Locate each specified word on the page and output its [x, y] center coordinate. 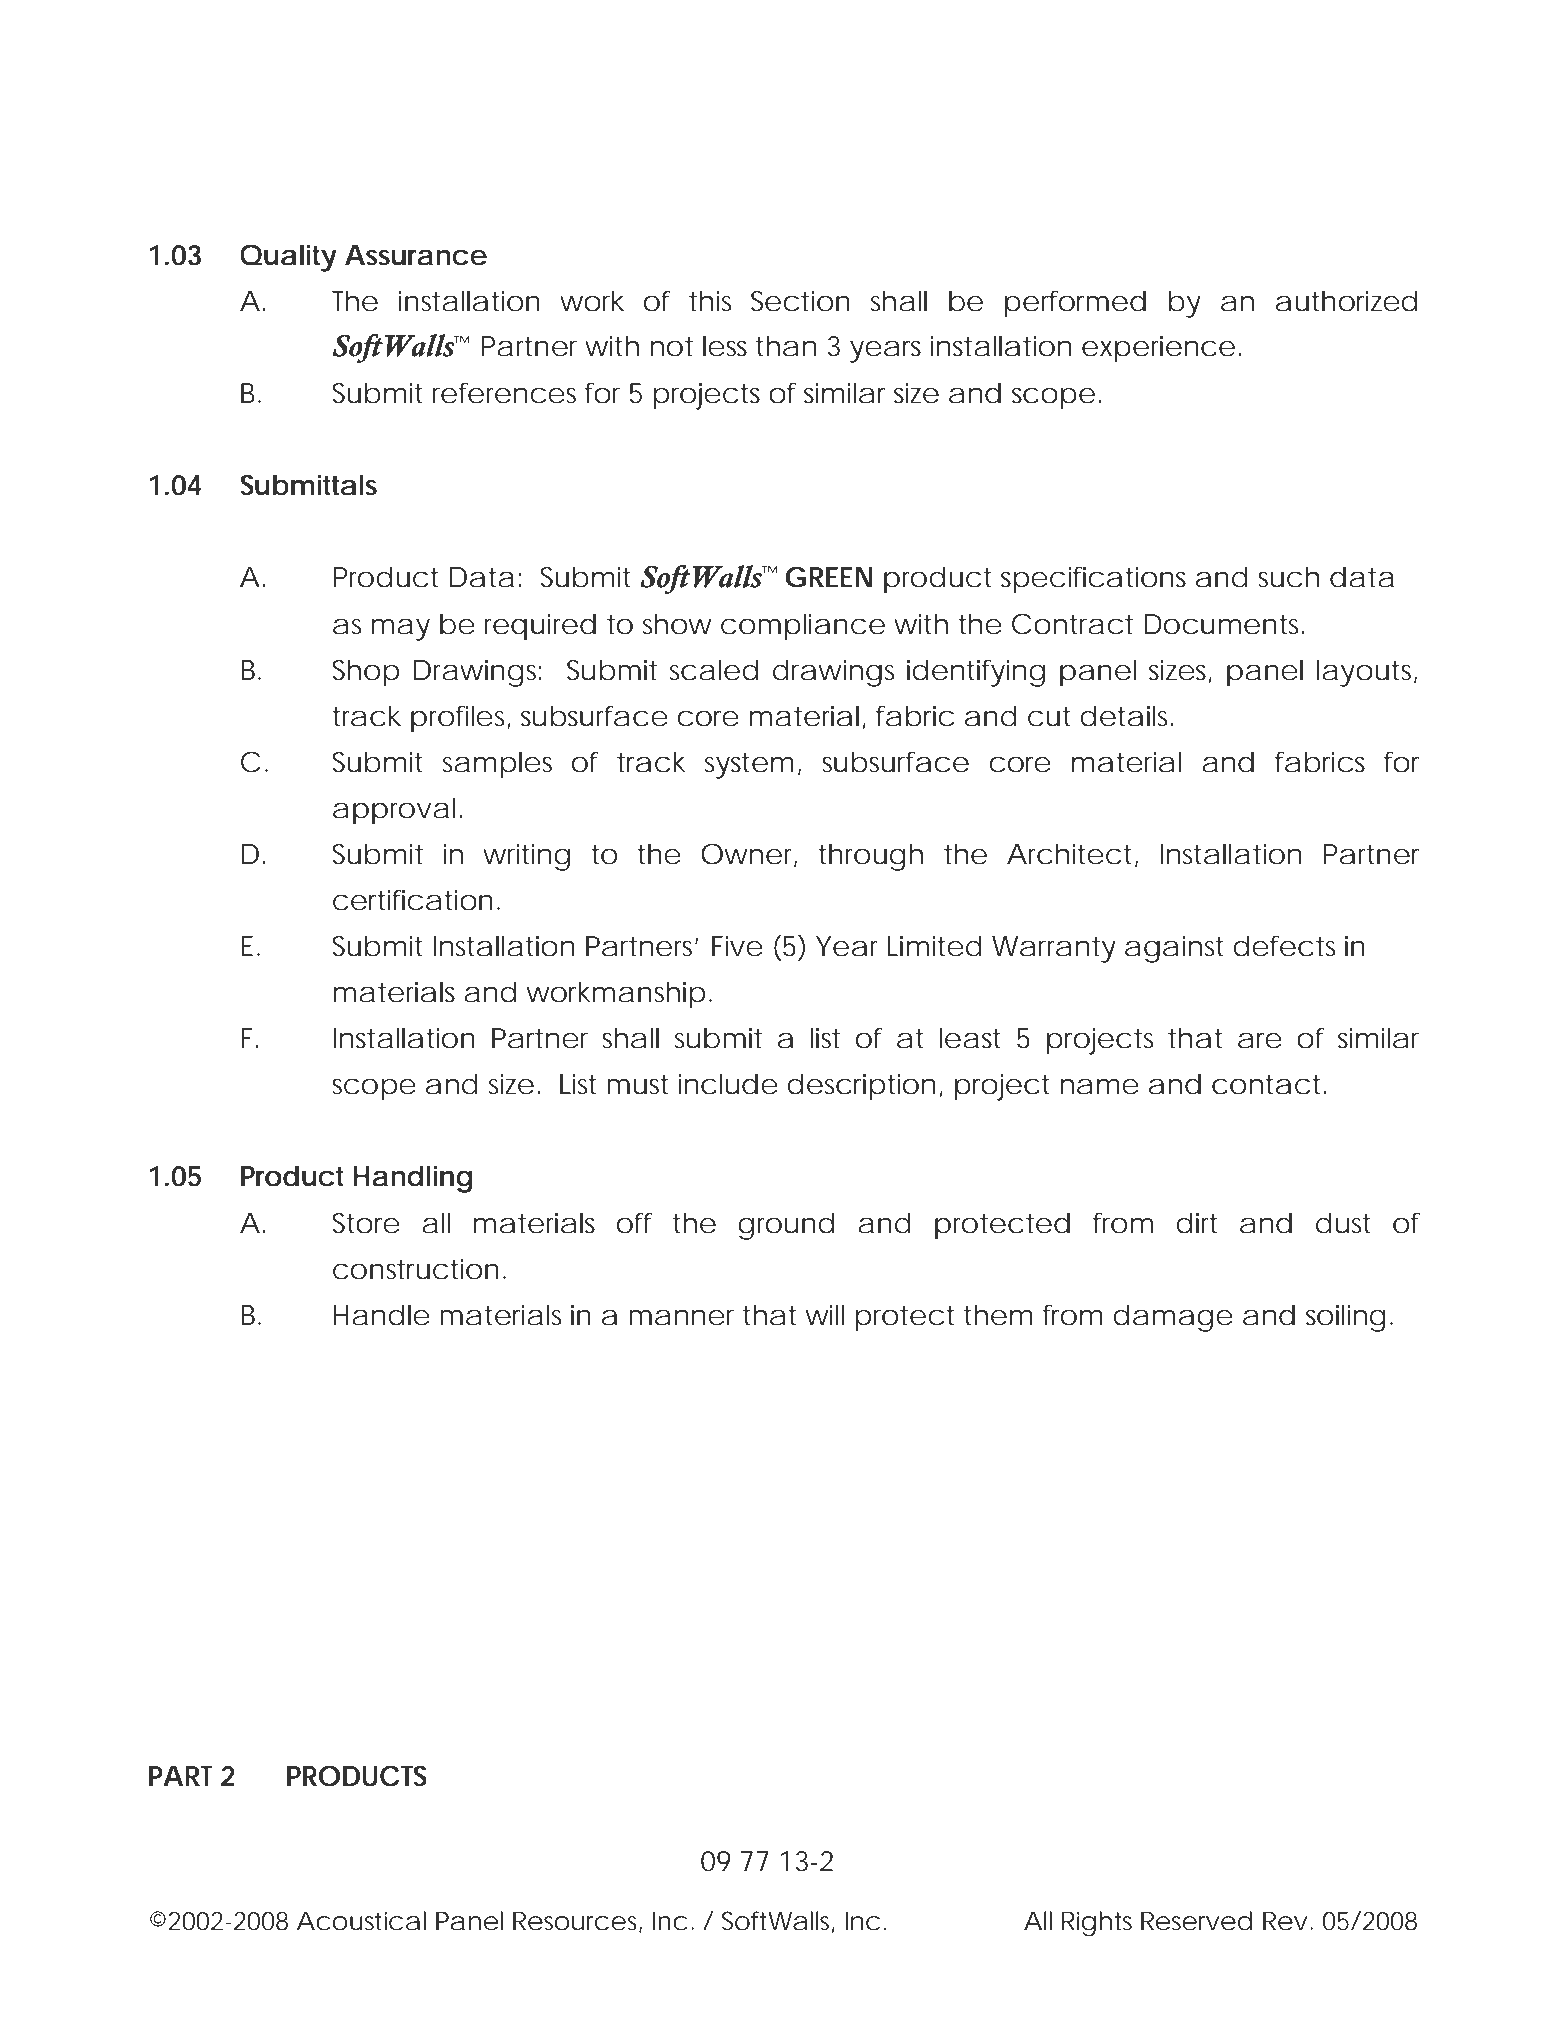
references [504, 393]
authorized [1346, 301]
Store [366, 1223]
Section [800, 301]
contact [1268, 1085]
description [861, 1087]
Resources [577, 1922]
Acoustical [361, 1921]
